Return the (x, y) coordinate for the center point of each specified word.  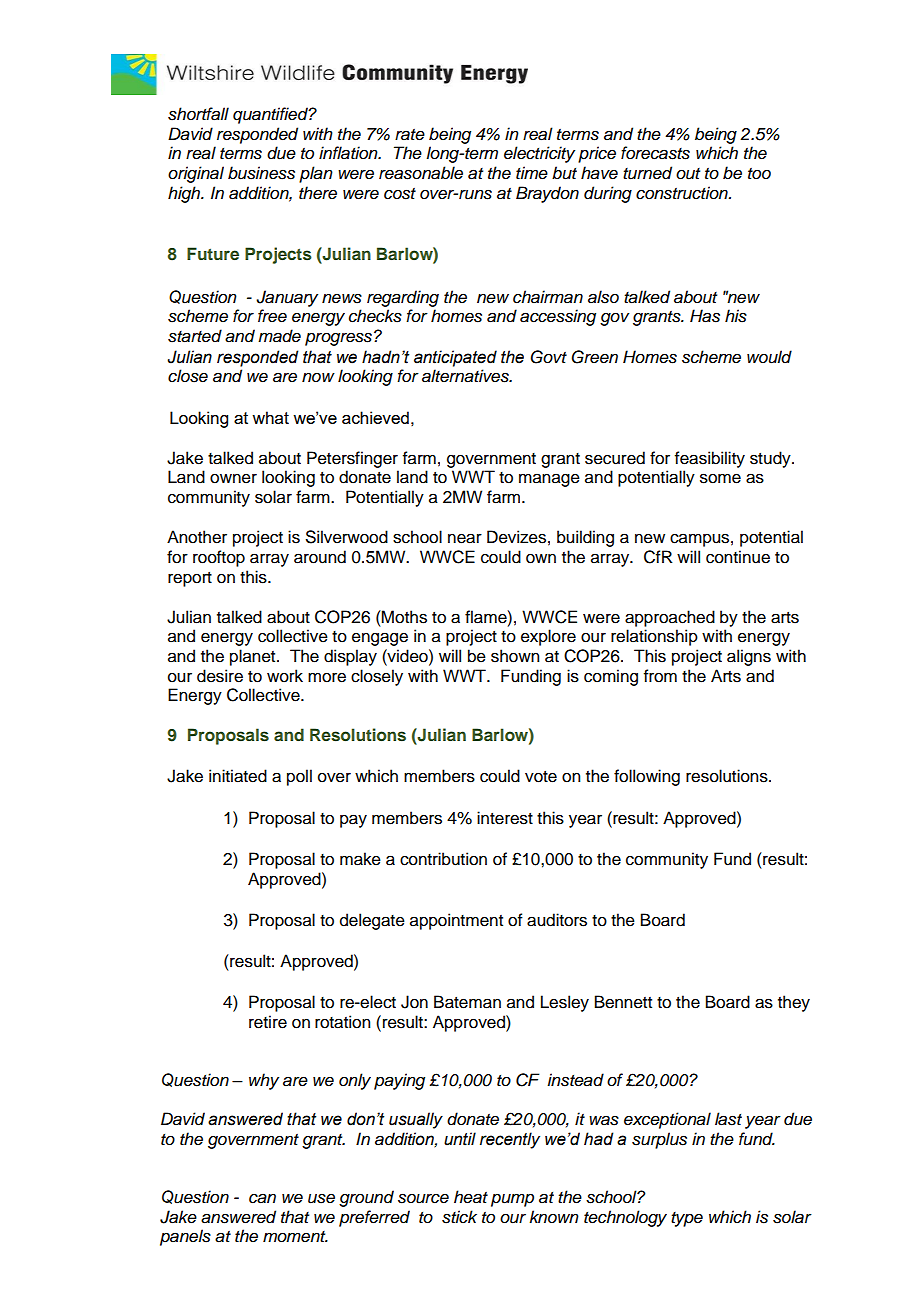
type (687, 1219)
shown (515, 656)
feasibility (710, 459)
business (261, 173)
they (794, 1003)
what (270, 417)
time (532, 173)
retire (268, 1022)
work (285, 676)
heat (471, 1197)
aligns (749, 657)
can (262, 1198)
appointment (456, 921)
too (759, 173)
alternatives (466, 376)
